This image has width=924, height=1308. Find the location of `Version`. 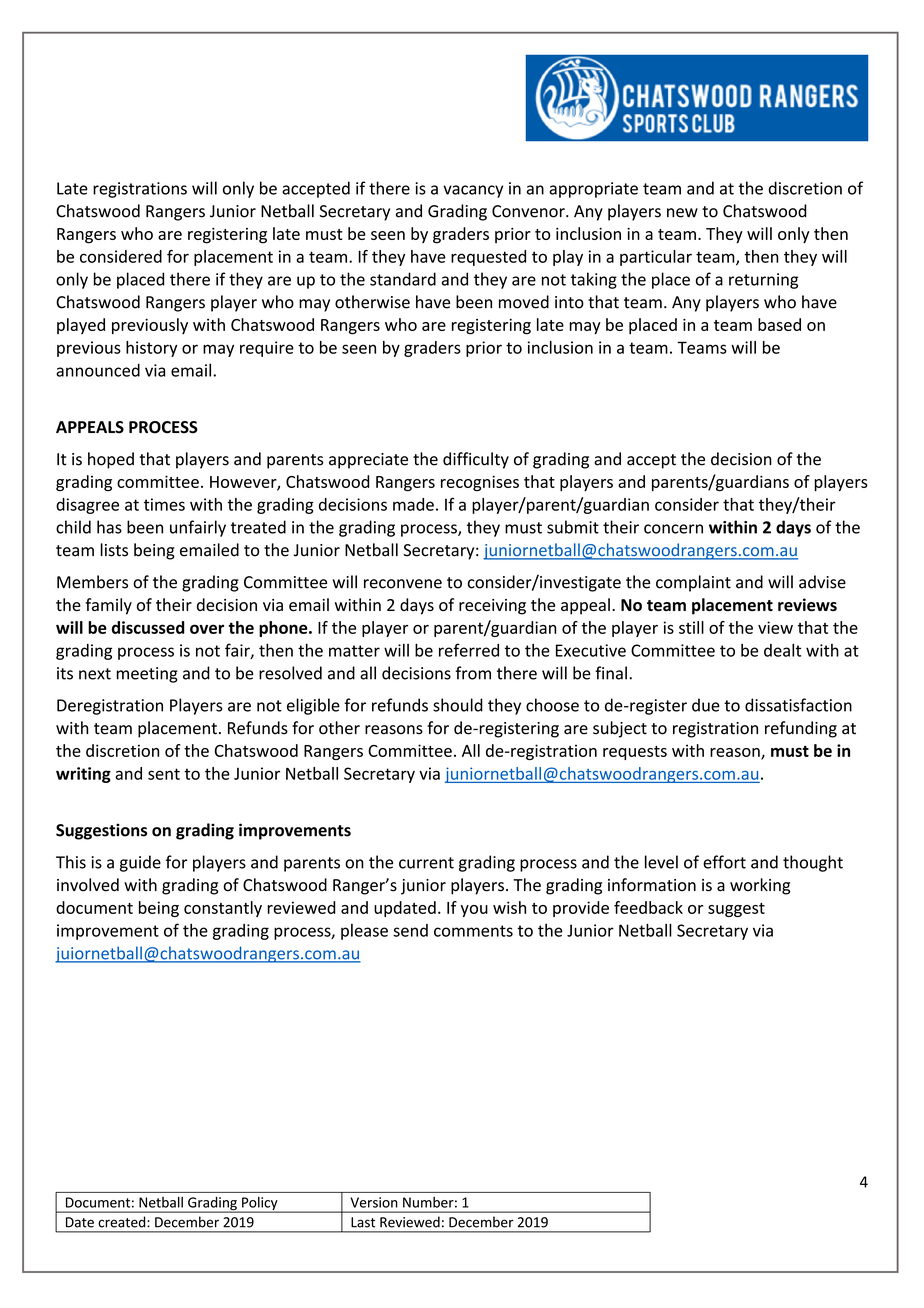

Version is located at coordinates (374, 1202).
